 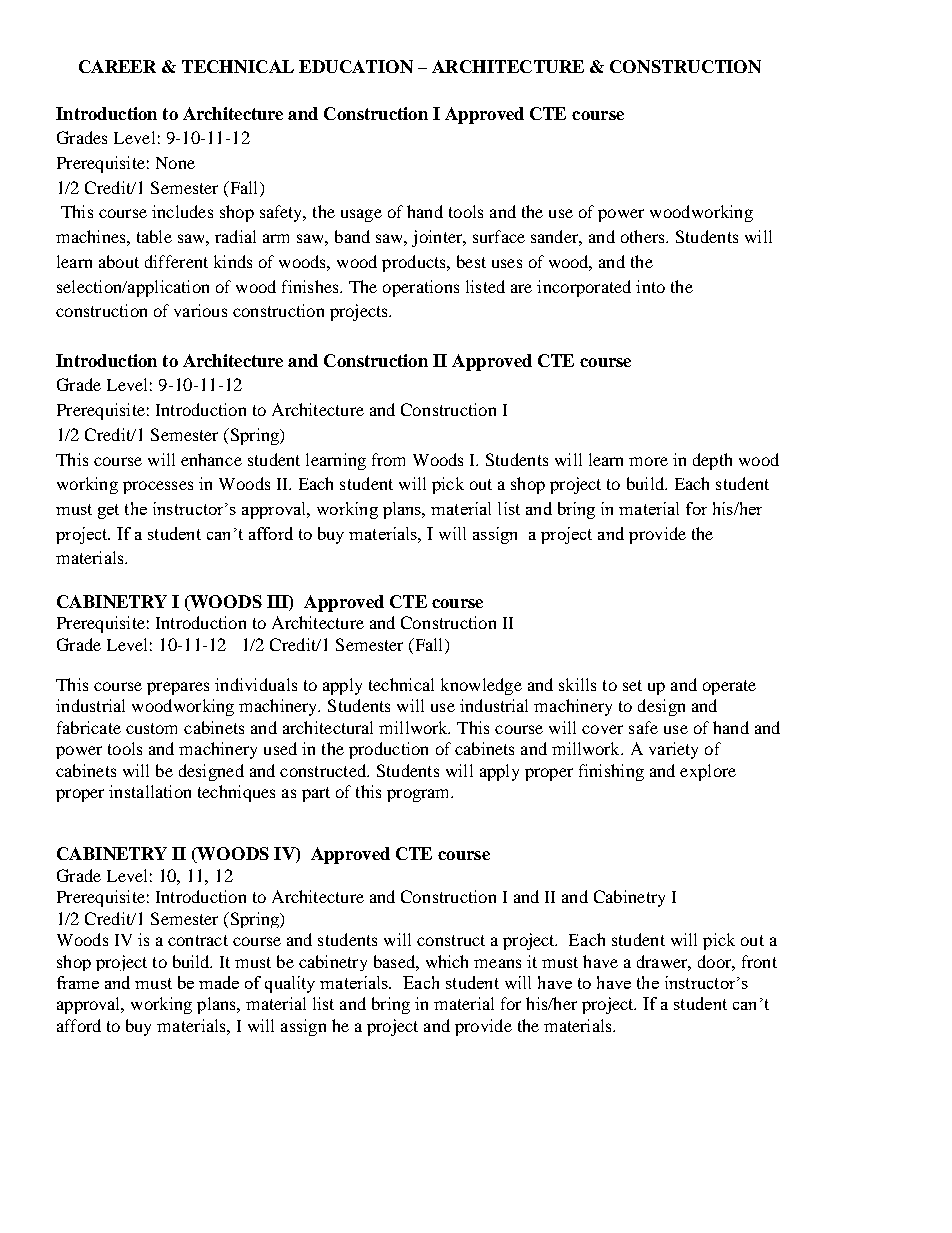 I want to click on various, so click(x=200, y=310).
